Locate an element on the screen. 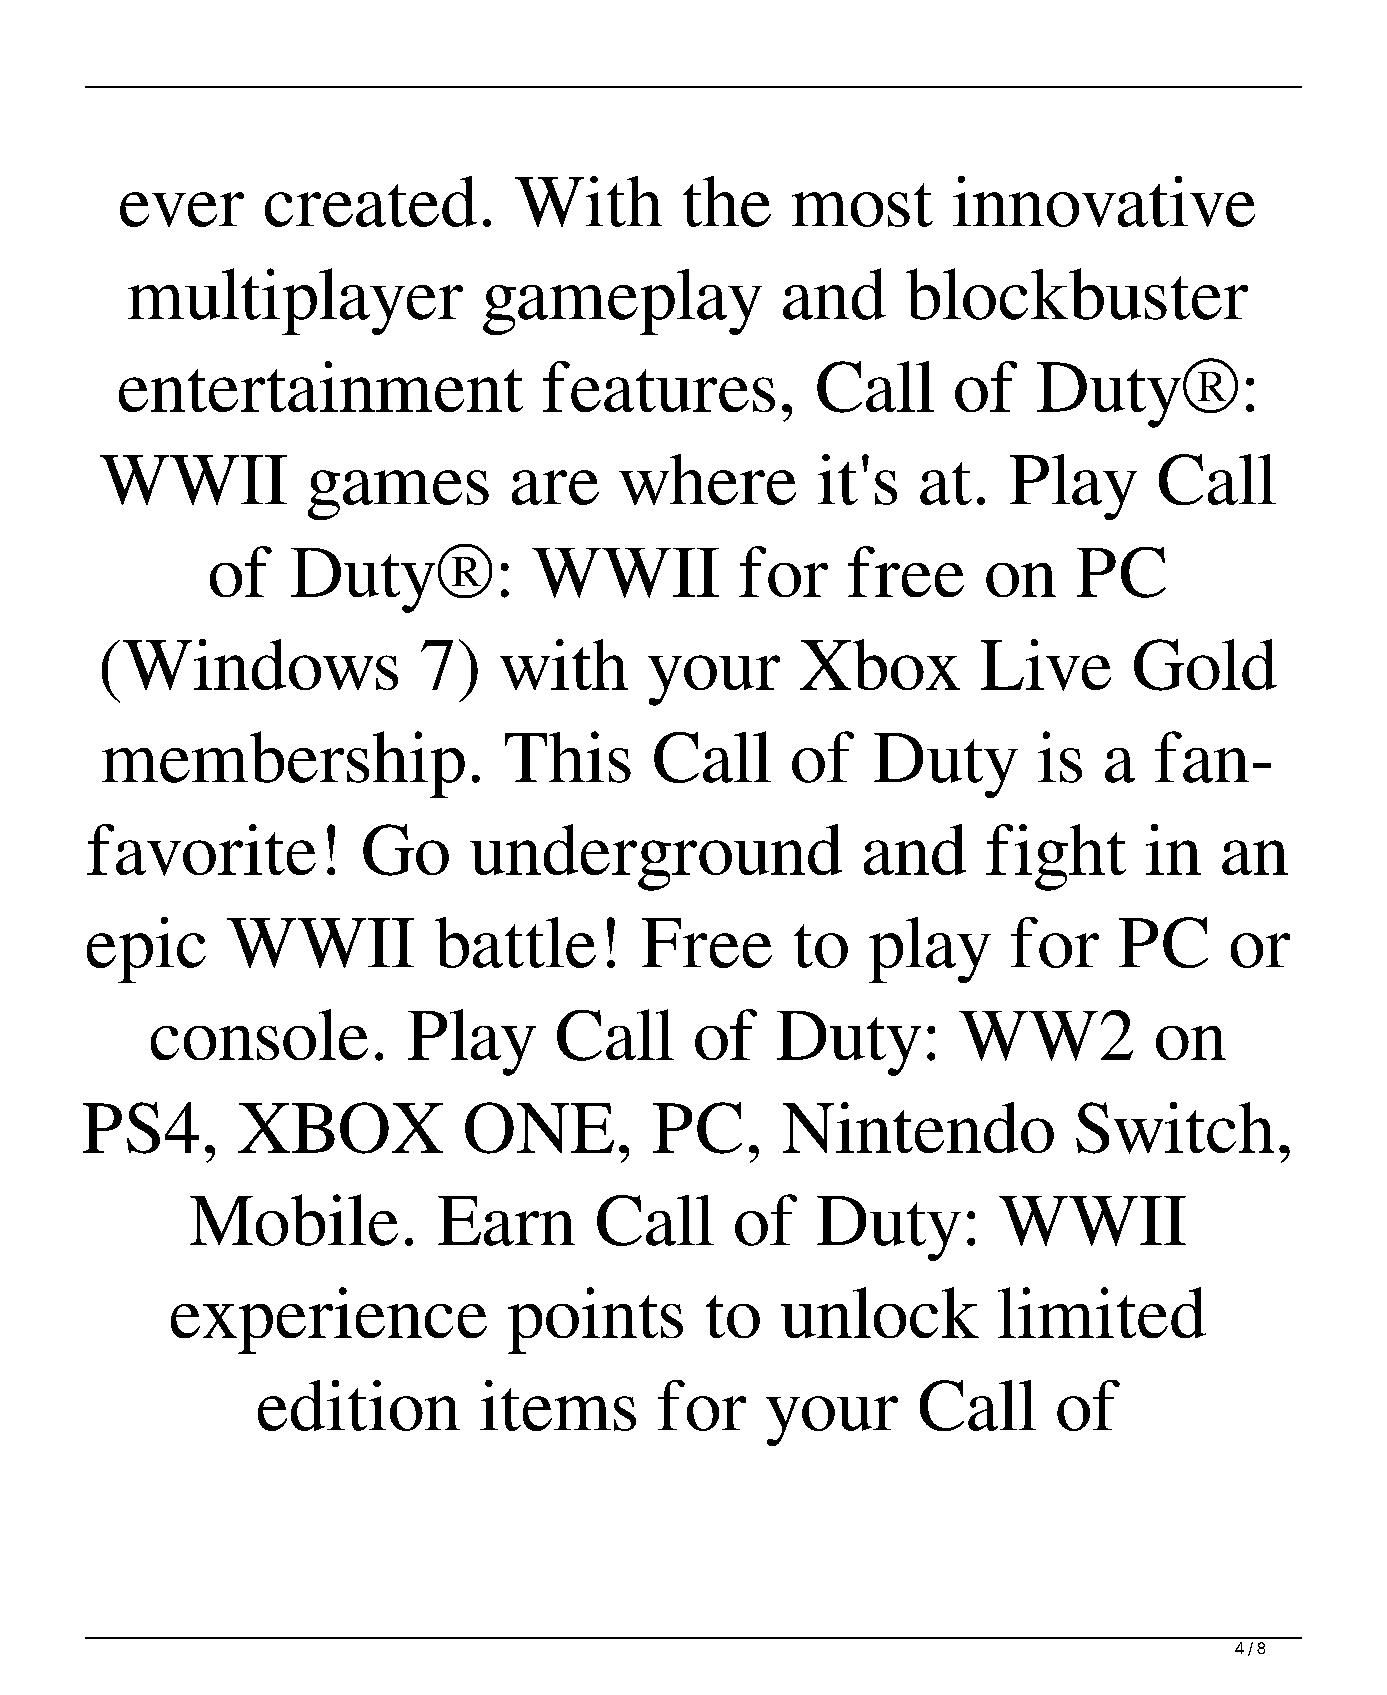 Image resolution: width=1387 pixels, height=1695 pixels. points is located at coordinates (595, 1320).
